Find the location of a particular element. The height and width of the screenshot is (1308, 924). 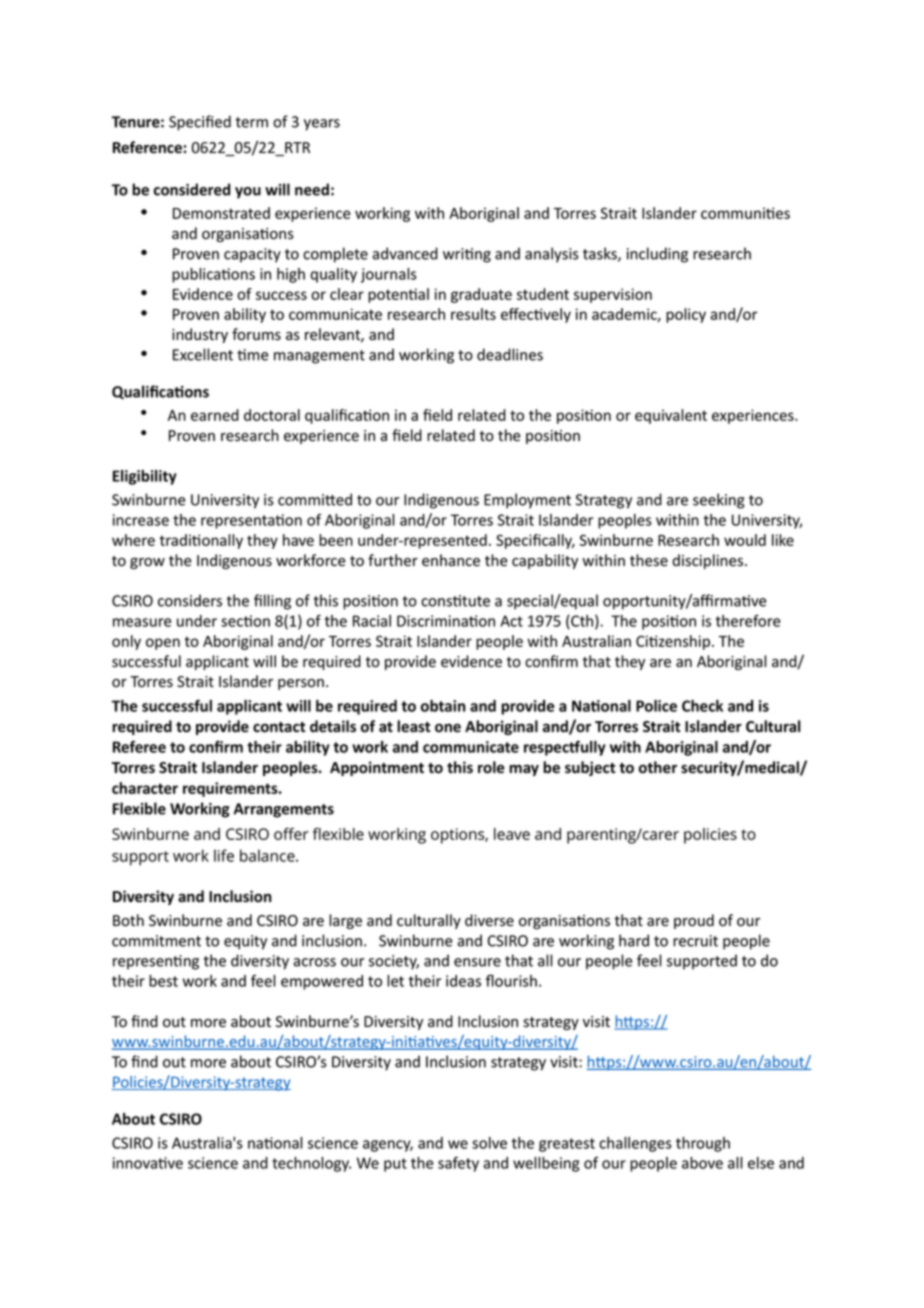

including is located at coordinates (657, 255).
